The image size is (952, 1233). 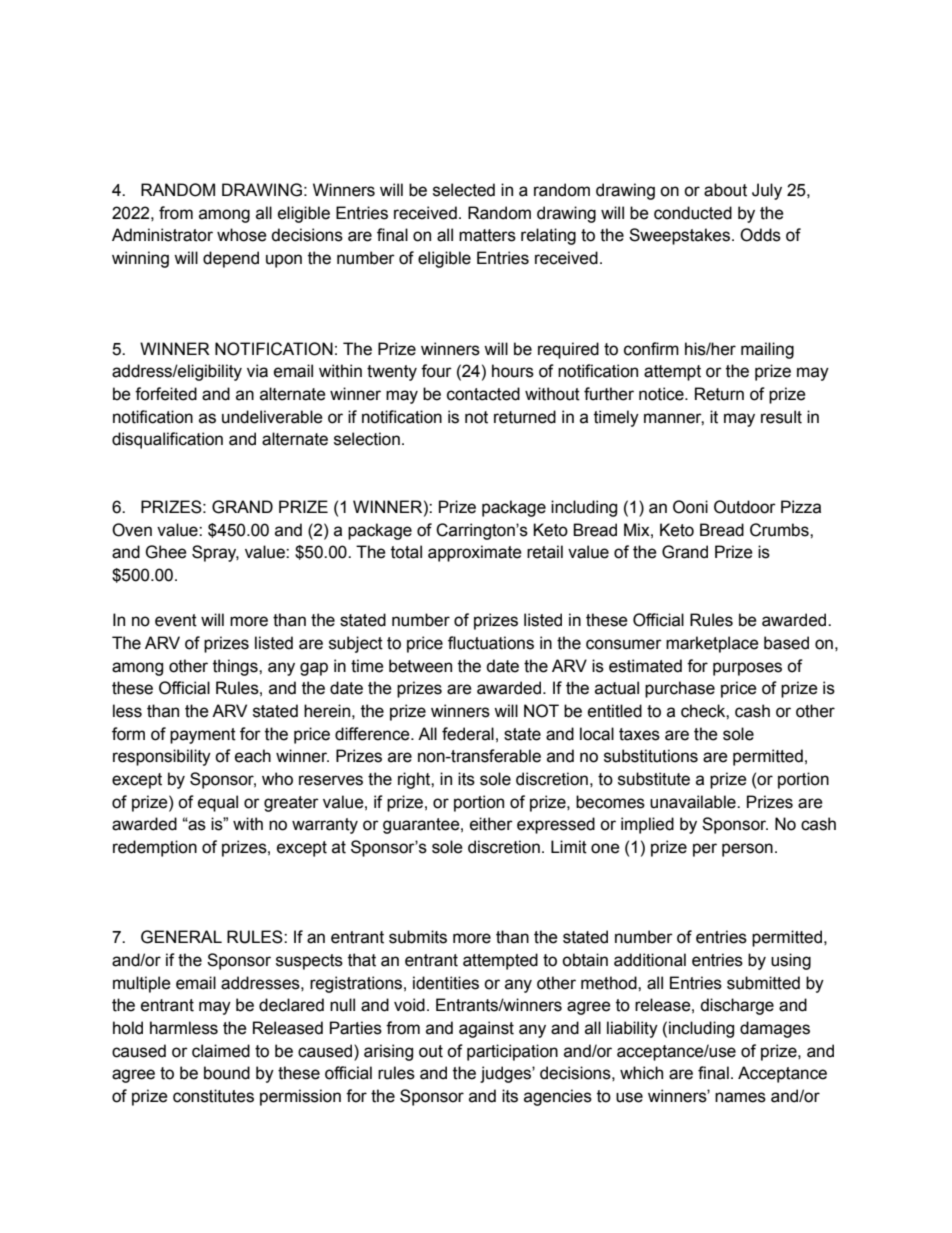 I want to click on matters, so click(x=487, y=235).
